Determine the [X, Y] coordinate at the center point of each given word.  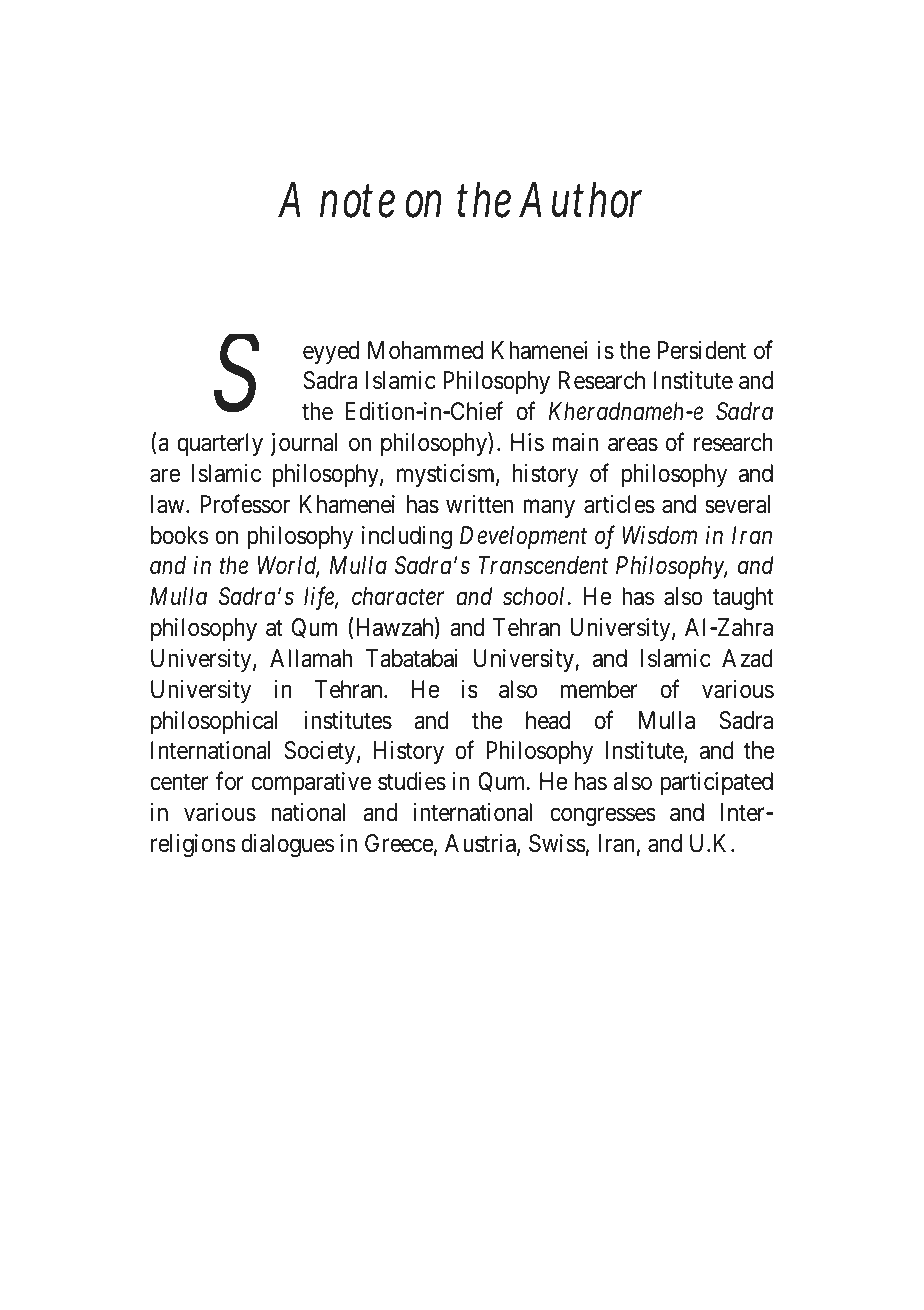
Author [580, 200]
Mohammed [425, 350]
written [479, 504]
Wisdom [659, 535]
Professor [245, 504]
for [230, 781]
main [575, 442]
